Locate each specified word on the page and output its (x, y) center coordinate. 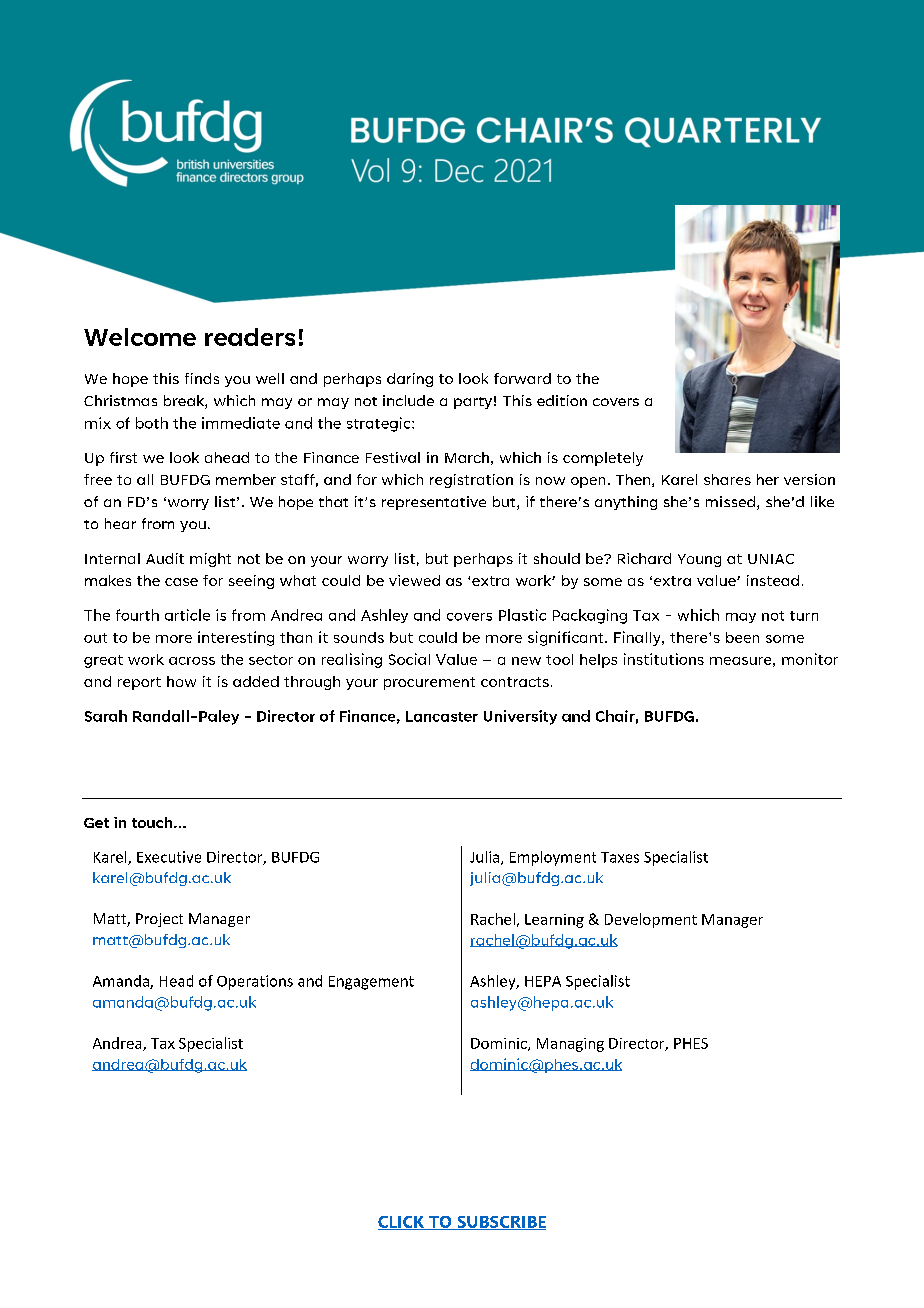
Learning (554, 921)
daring (410, 380)
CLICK (402, 1223)
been (742, 637)
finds (202, 378)
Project (159, 920)
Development (651, 920)
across (192, 661)
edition (562, 400)
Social (409, 659)
